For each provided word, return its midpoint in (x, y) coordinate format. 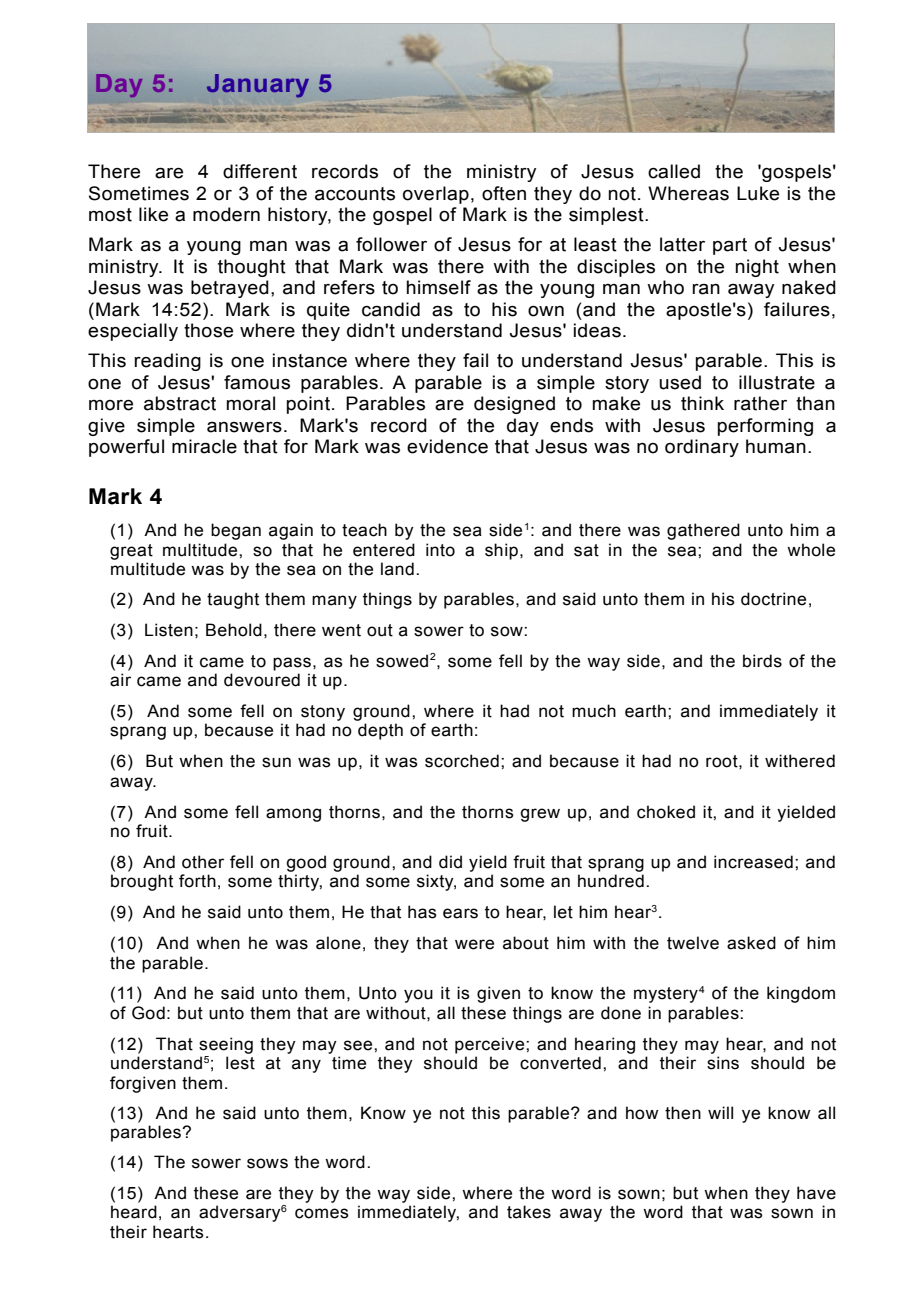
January (258, 86)
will (720, 1112)
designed (514, 405)
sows (267, 1163)
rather (760, 403)
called (674, 171)
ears (460, 913)
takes (529, 1212)
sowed (402, 661)
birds (762, 661)
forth (197, 881)
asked (751, 943)
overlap (436, 195)
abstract (180, 403)
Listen (169, 630)
